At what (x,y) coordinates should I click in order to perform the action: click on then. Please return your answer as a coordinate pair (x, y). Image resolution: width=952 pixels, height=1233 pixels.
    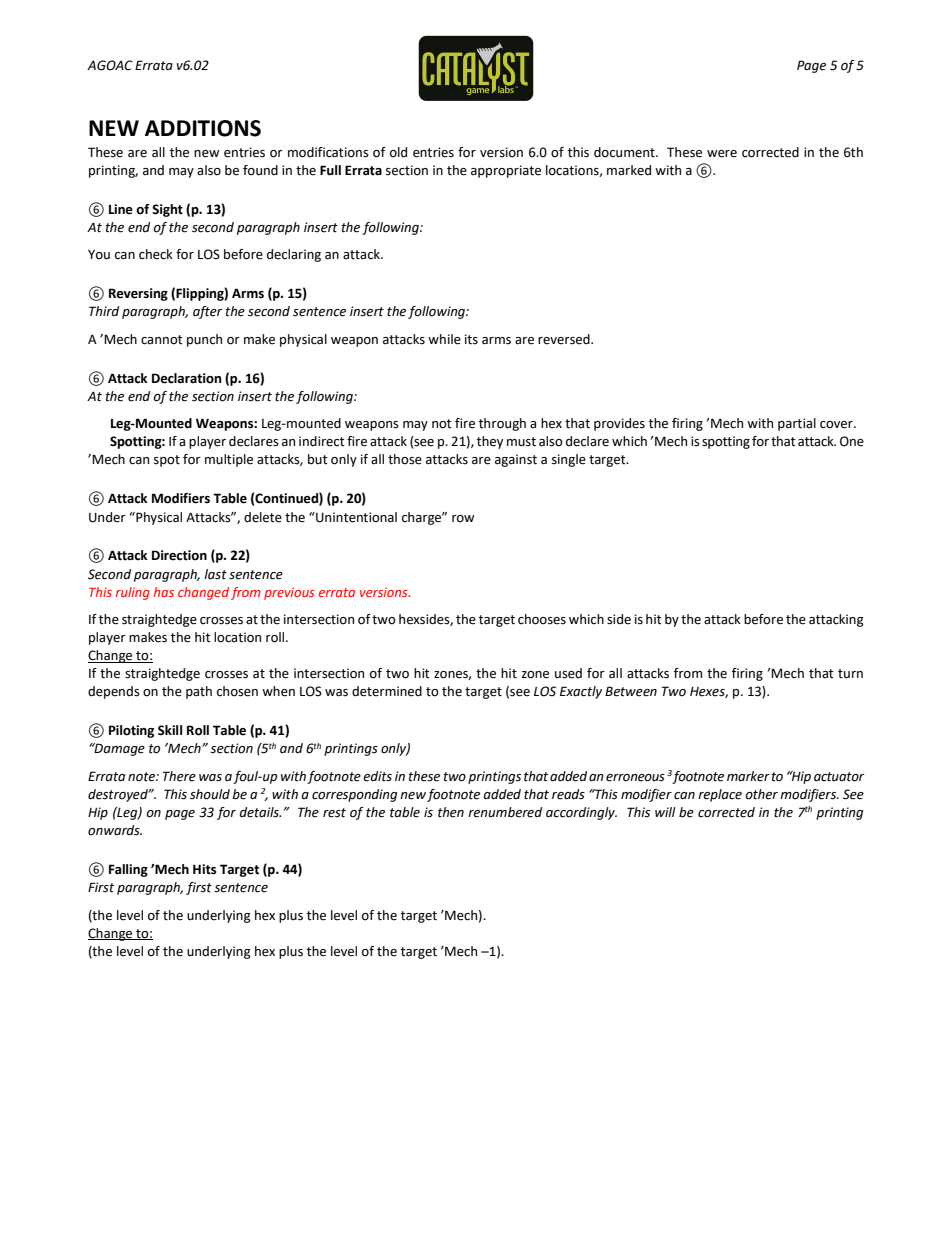
    Looking at the image, I should click on (451, 812).
